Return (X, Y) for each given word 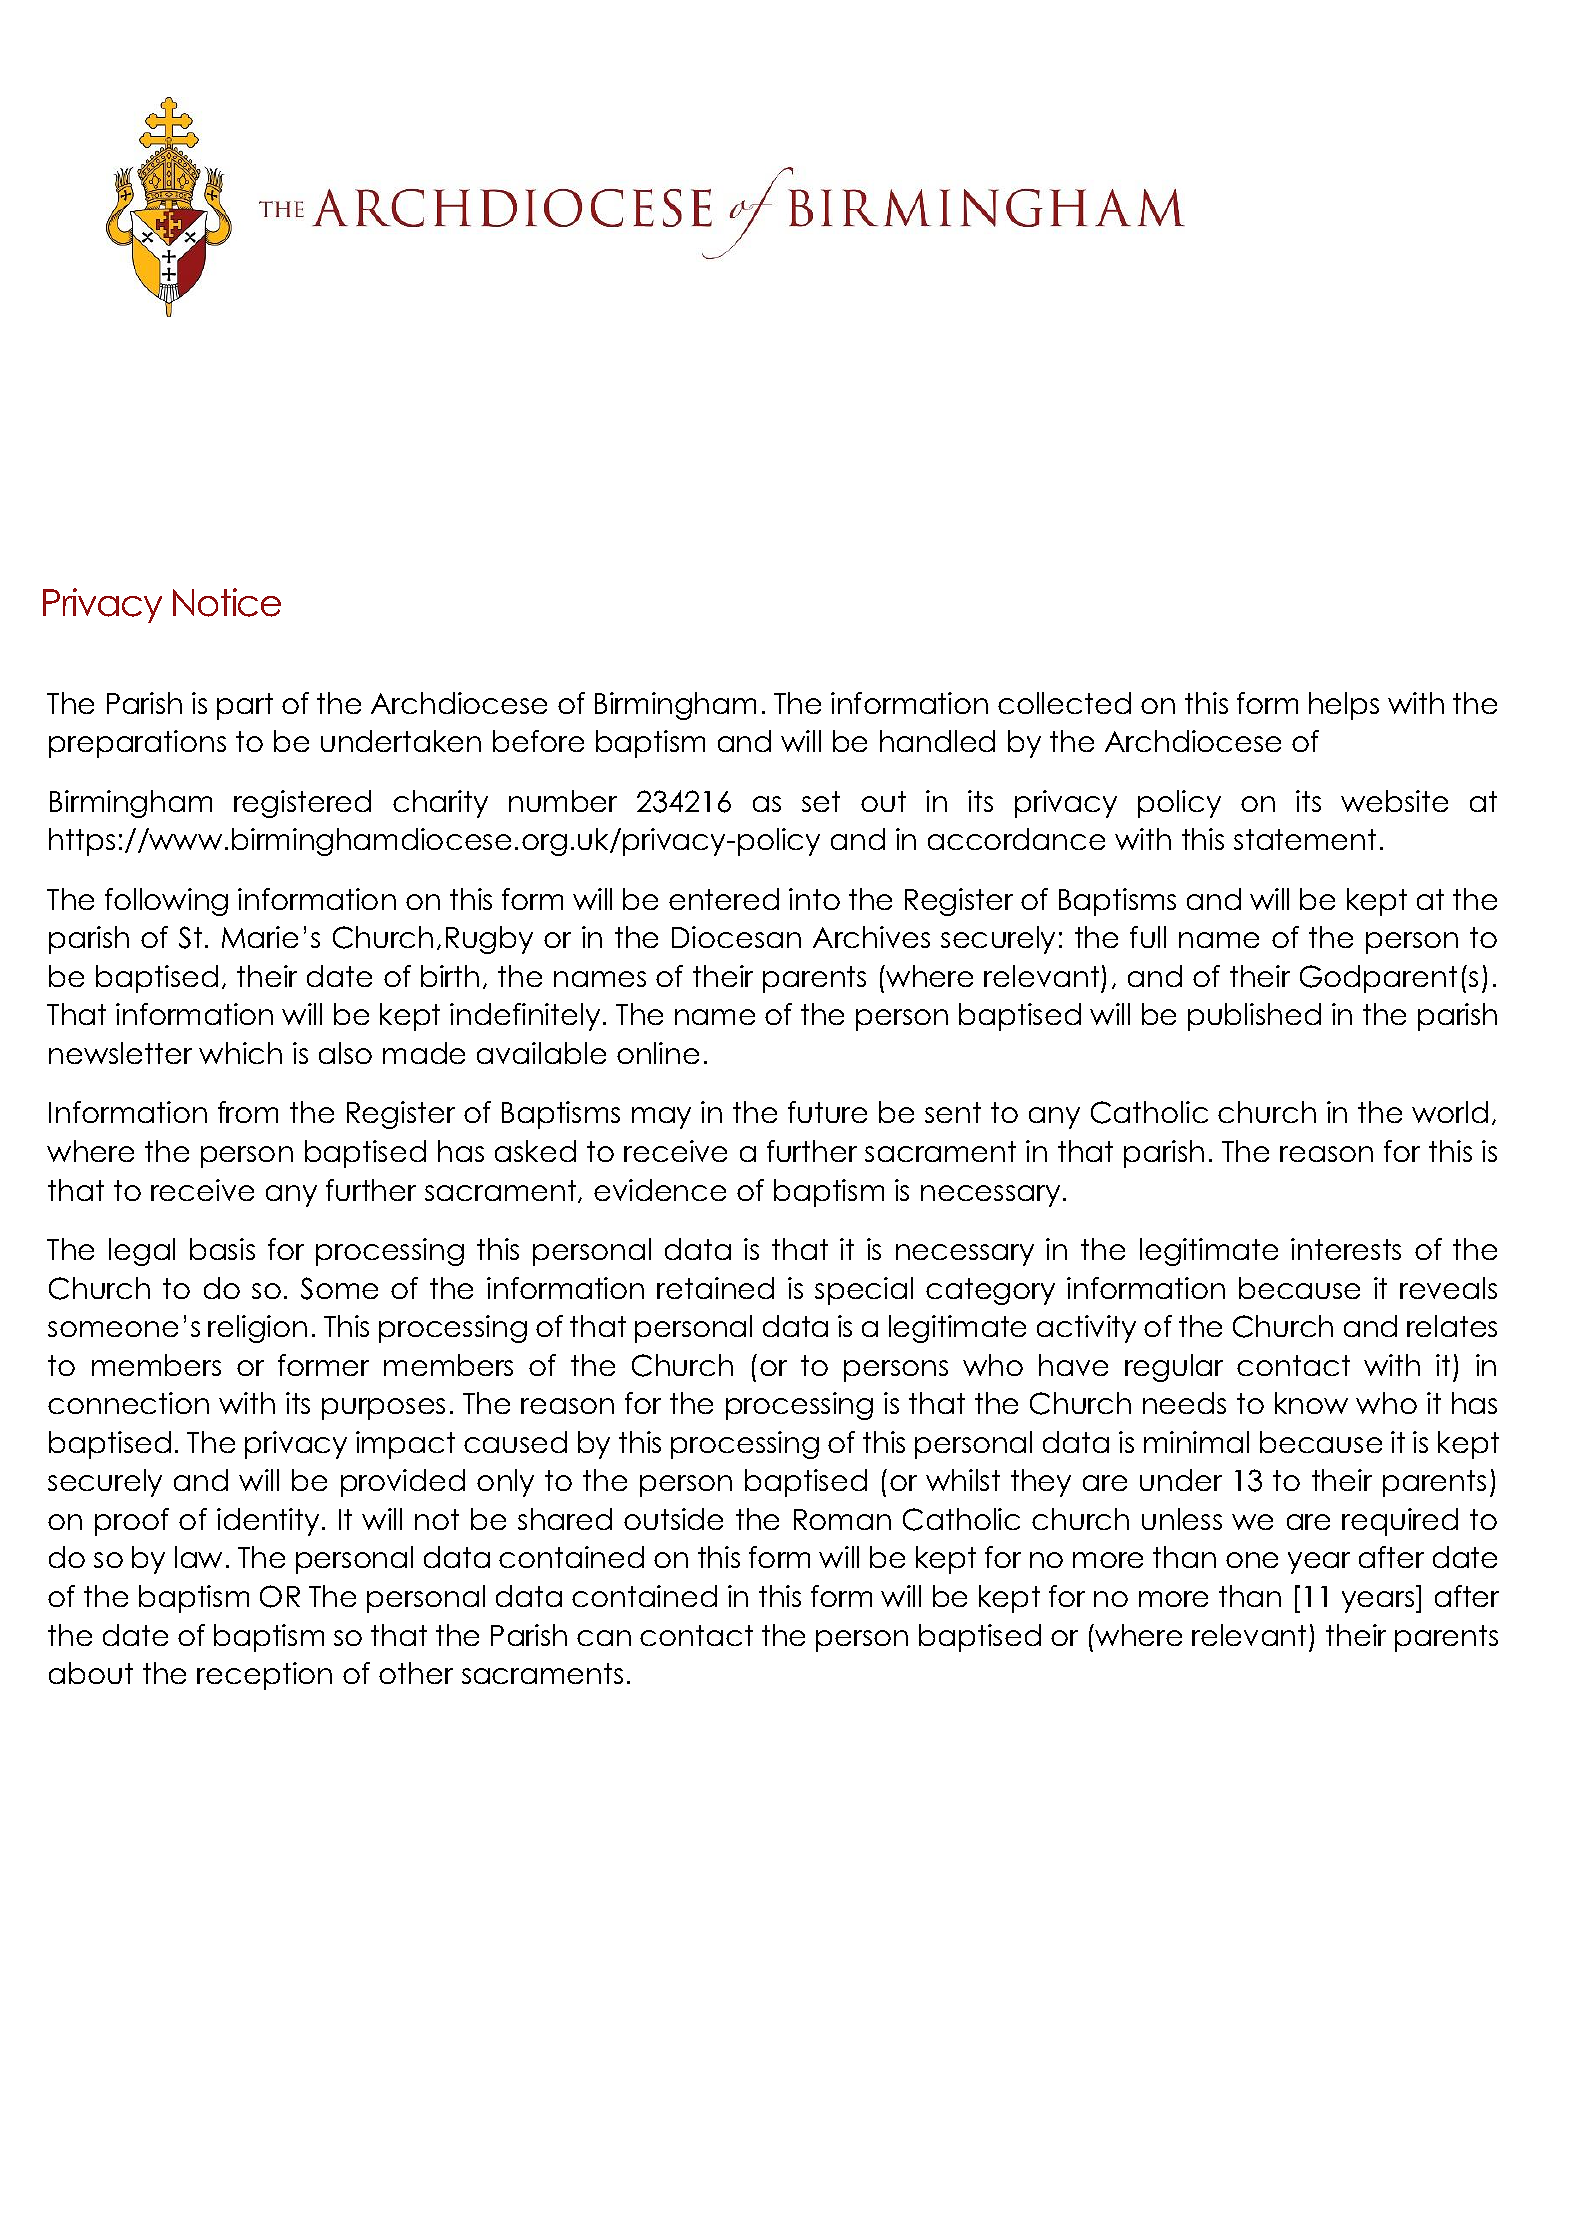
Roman (842, 1519)
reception (264, 1676)
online (658, 1053)
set (821, 801)
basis (222, 1249)
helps (1344, 706)
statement (1305, 839)
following (166, 902)
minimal (1196, 1442)
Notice (227, 602)
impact (405, 1445)
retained (715, 1288)
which (240, 1053)
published (1254, 1017)
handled (937, 741)
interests (1346, 1249)
